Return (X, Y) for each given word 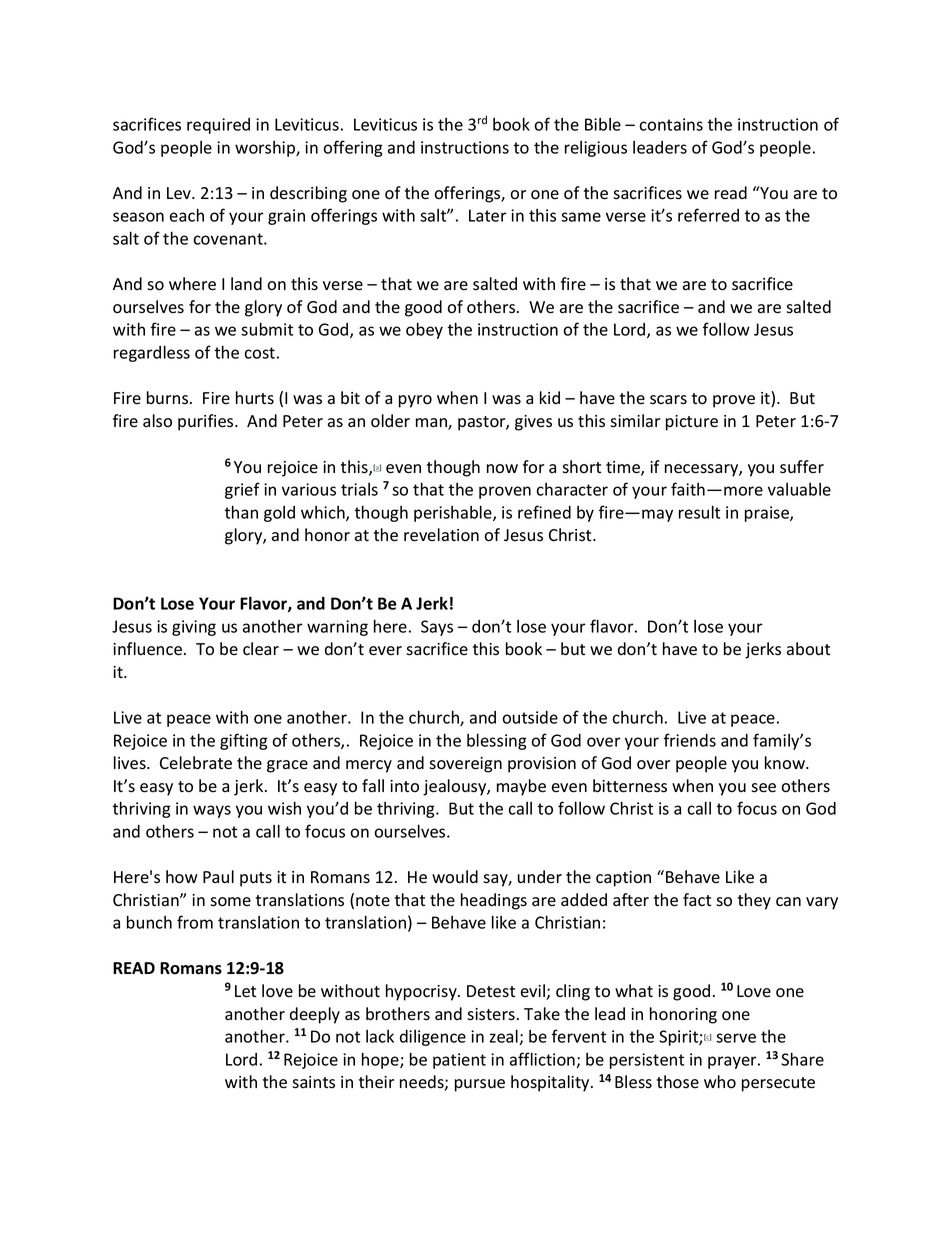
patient (459, 1061)
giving (194, 628)
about (808, 649)
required (218, 126)
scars (668, 400)
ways (212, 811)
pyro (415, 401)
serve (736, 1038)
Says (437, 628)
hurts (255, 398)
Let (245, 991)
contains (671, 124)
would (455, 877)
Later (488, 215)
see (763, 788)
